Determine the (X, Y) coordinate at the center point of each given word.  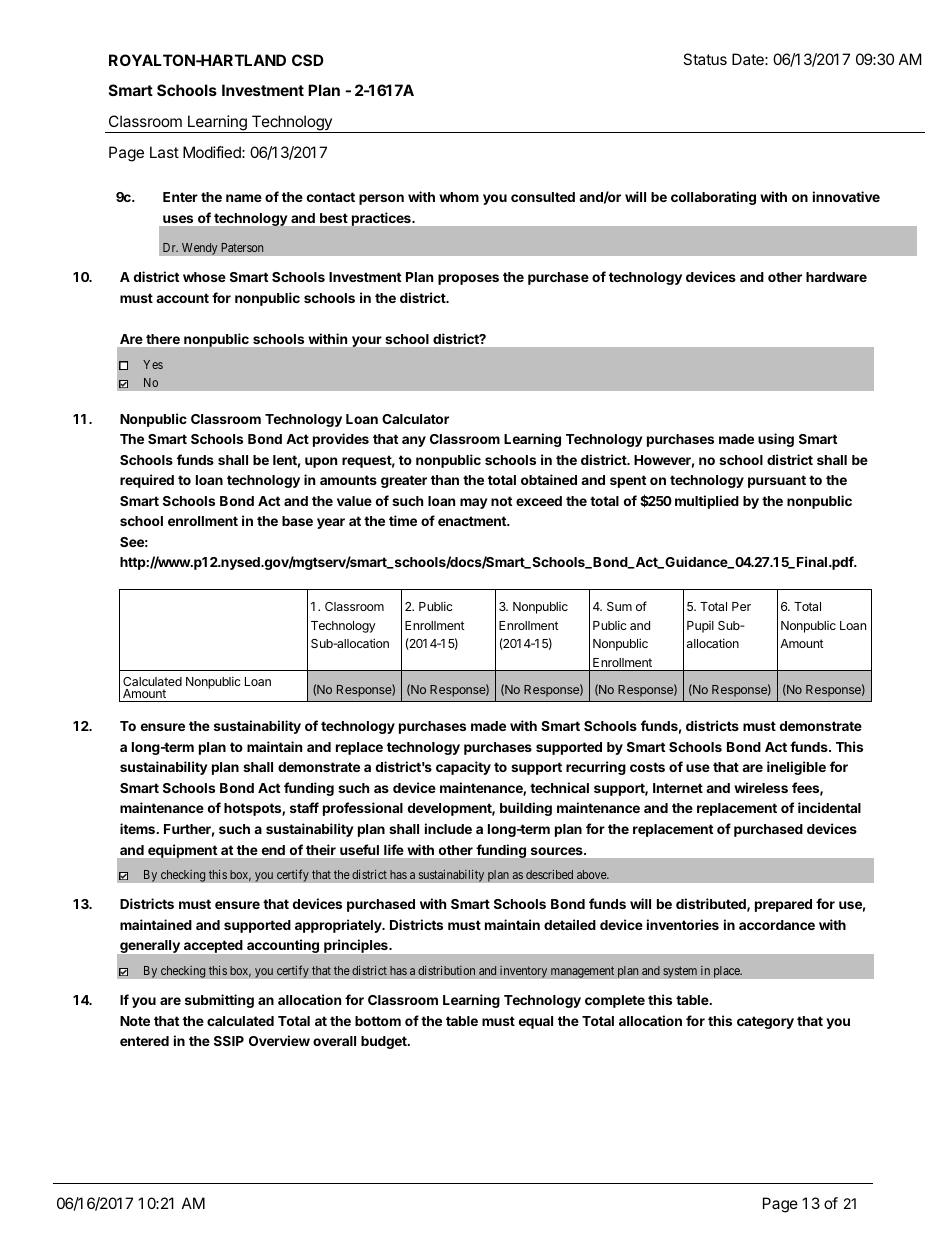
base (297, 521)
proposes (468, 279)
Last (164, 152)
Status (705, 59)
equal (536, 1022)
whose (204, 277)
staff (304, 807)
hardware (836, 277)
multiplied (707, 502)
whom (459, 197)
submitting (219, 1001)
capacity (463, 768)
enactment (473, 521)
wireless (761, 787)
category (765, 1022)
